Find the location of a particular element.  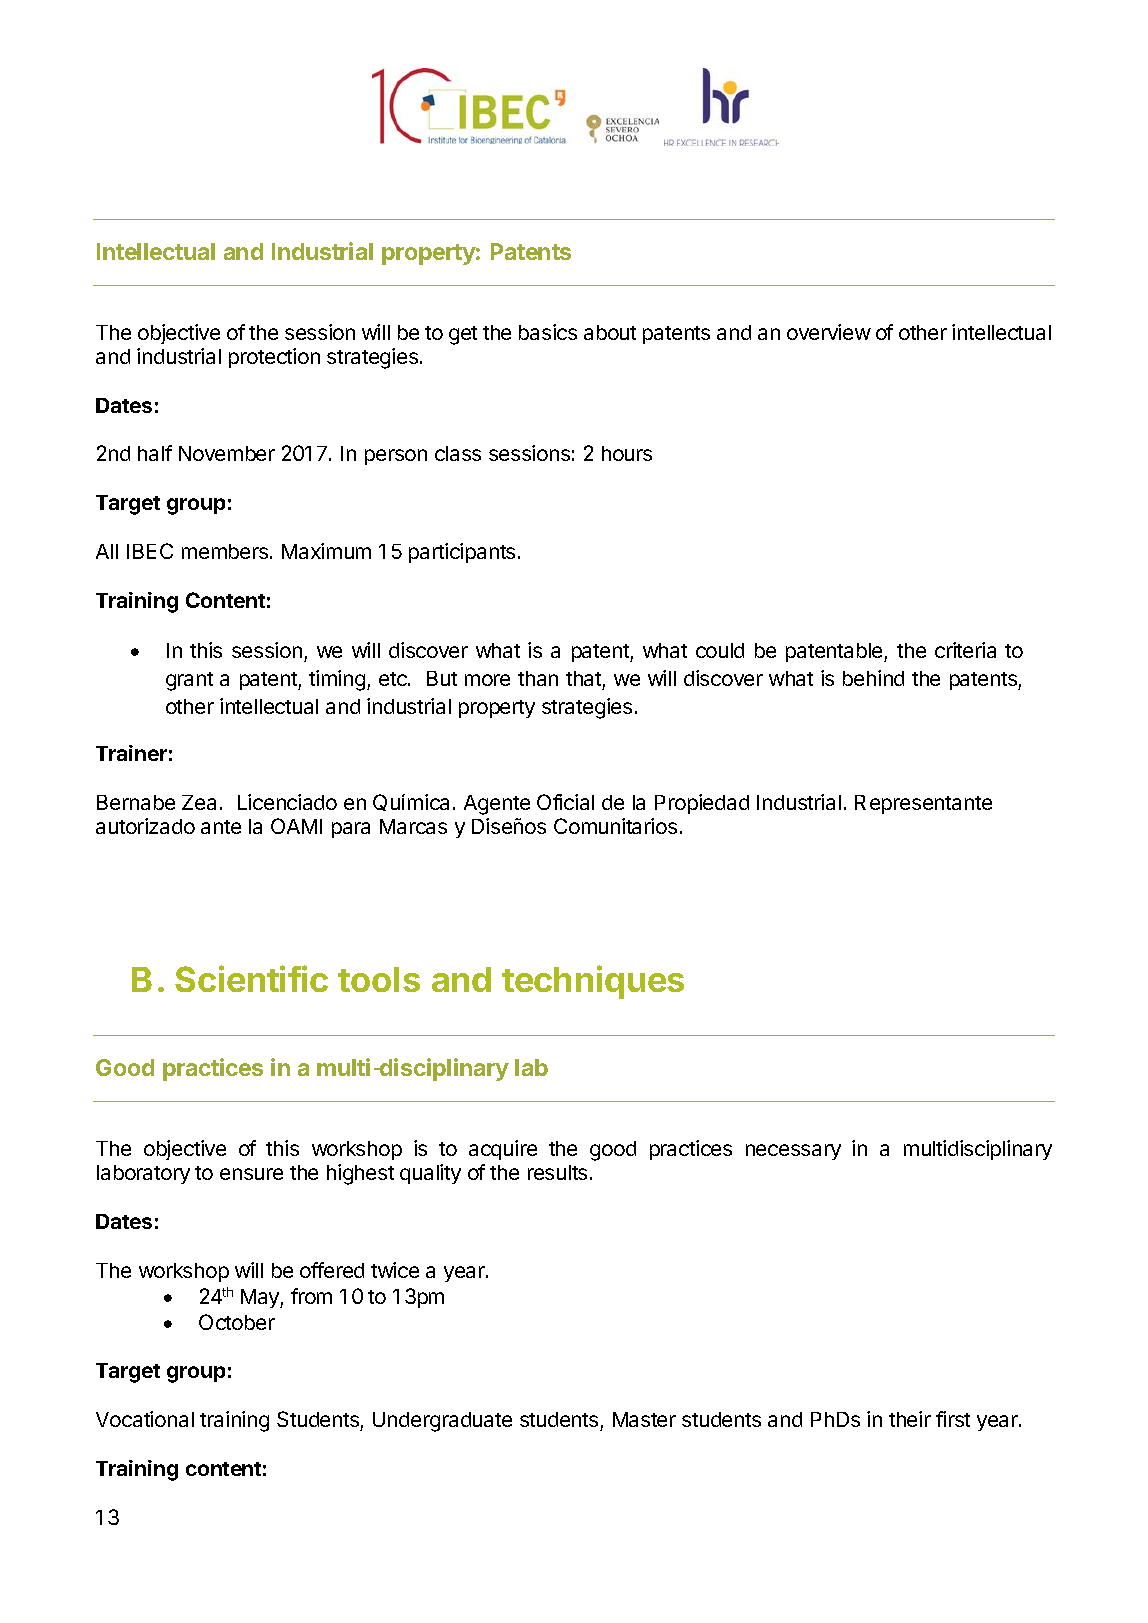

overview is located at coordinates (829, 332).
